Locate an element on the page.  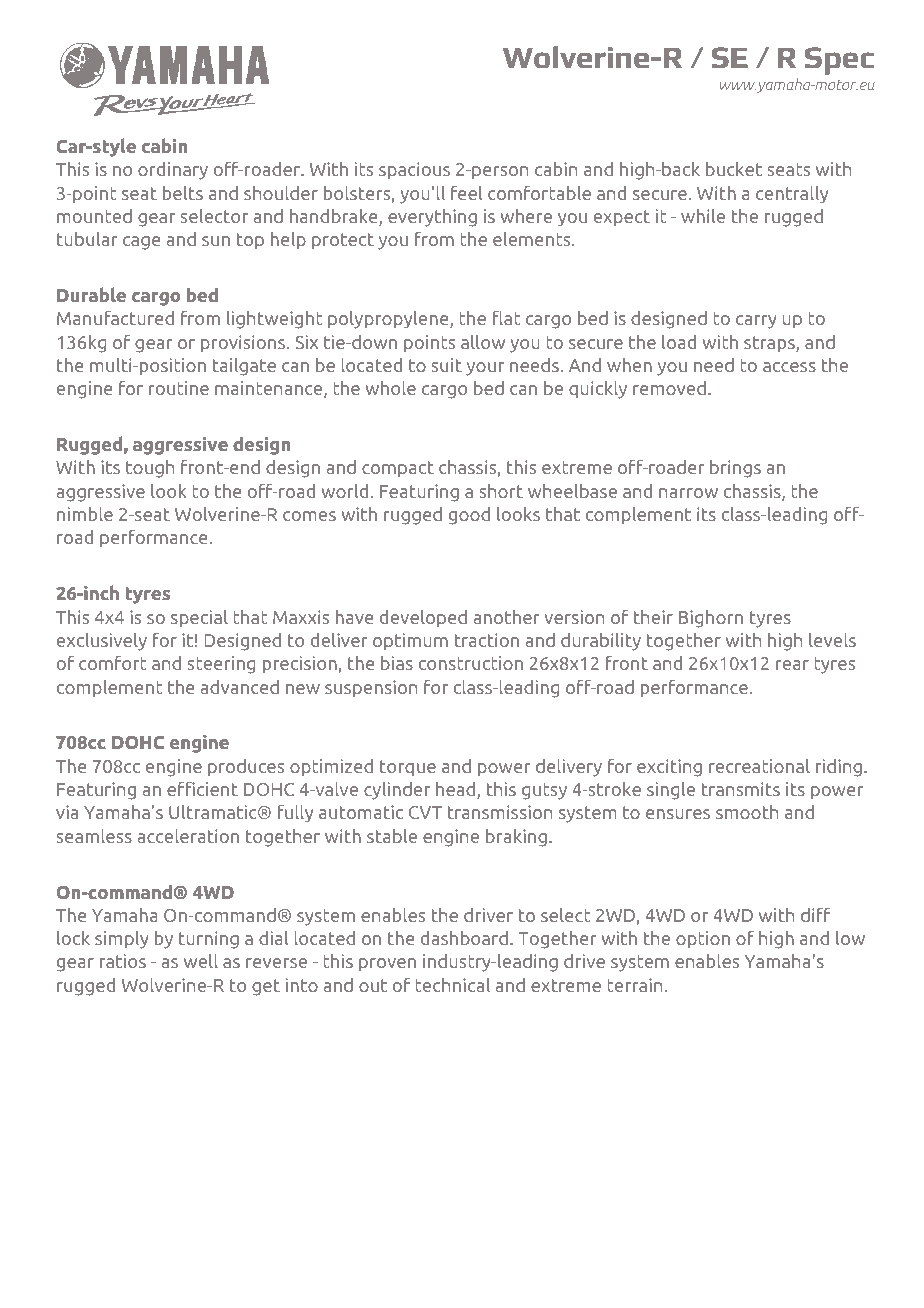
brings is located at coordinates (735, 468).
